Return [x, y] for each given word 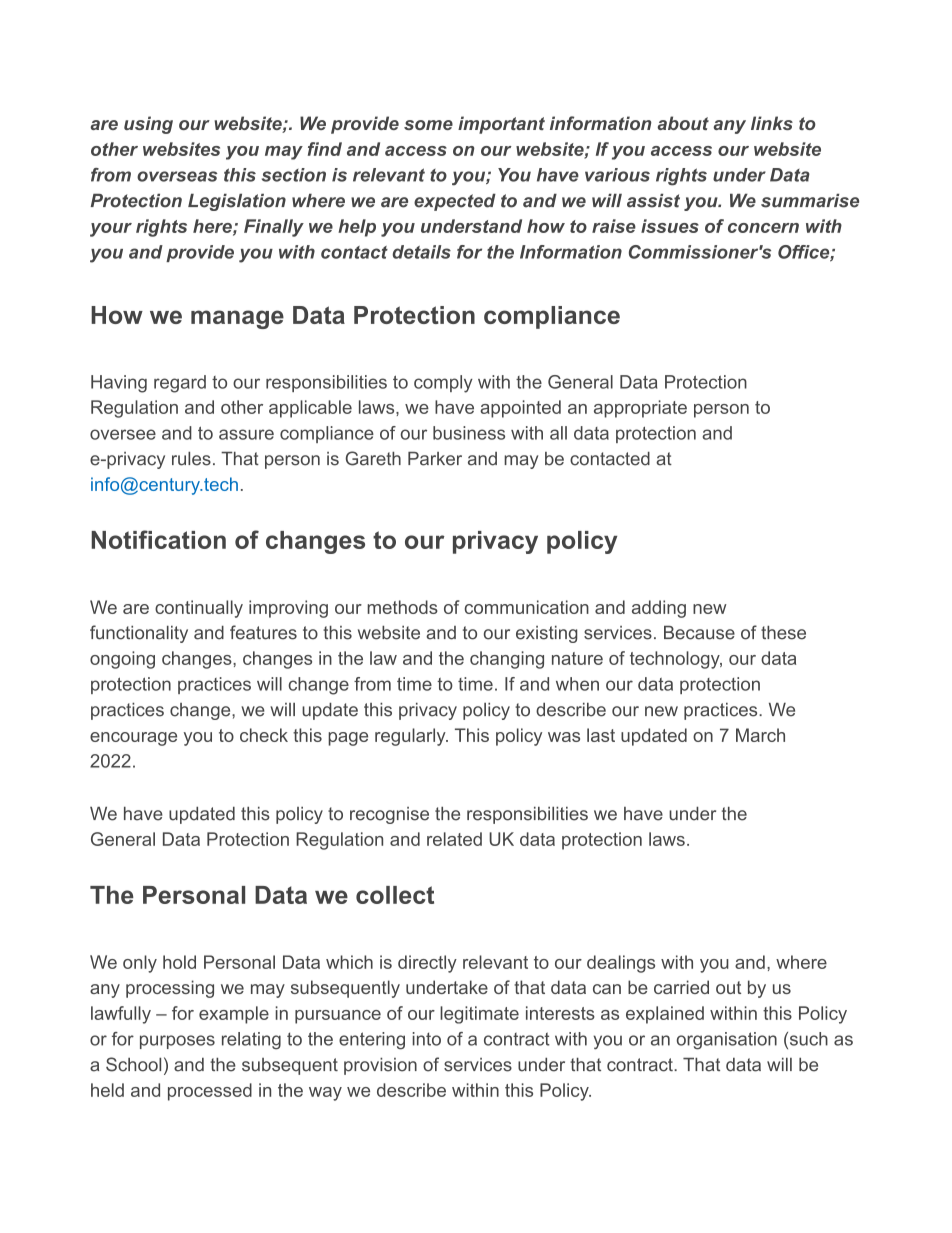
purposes [177, 1042]
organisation [727, 1041]
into [427, 1039]
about [683, 123]
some [428, 125]
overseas [177, 176]
